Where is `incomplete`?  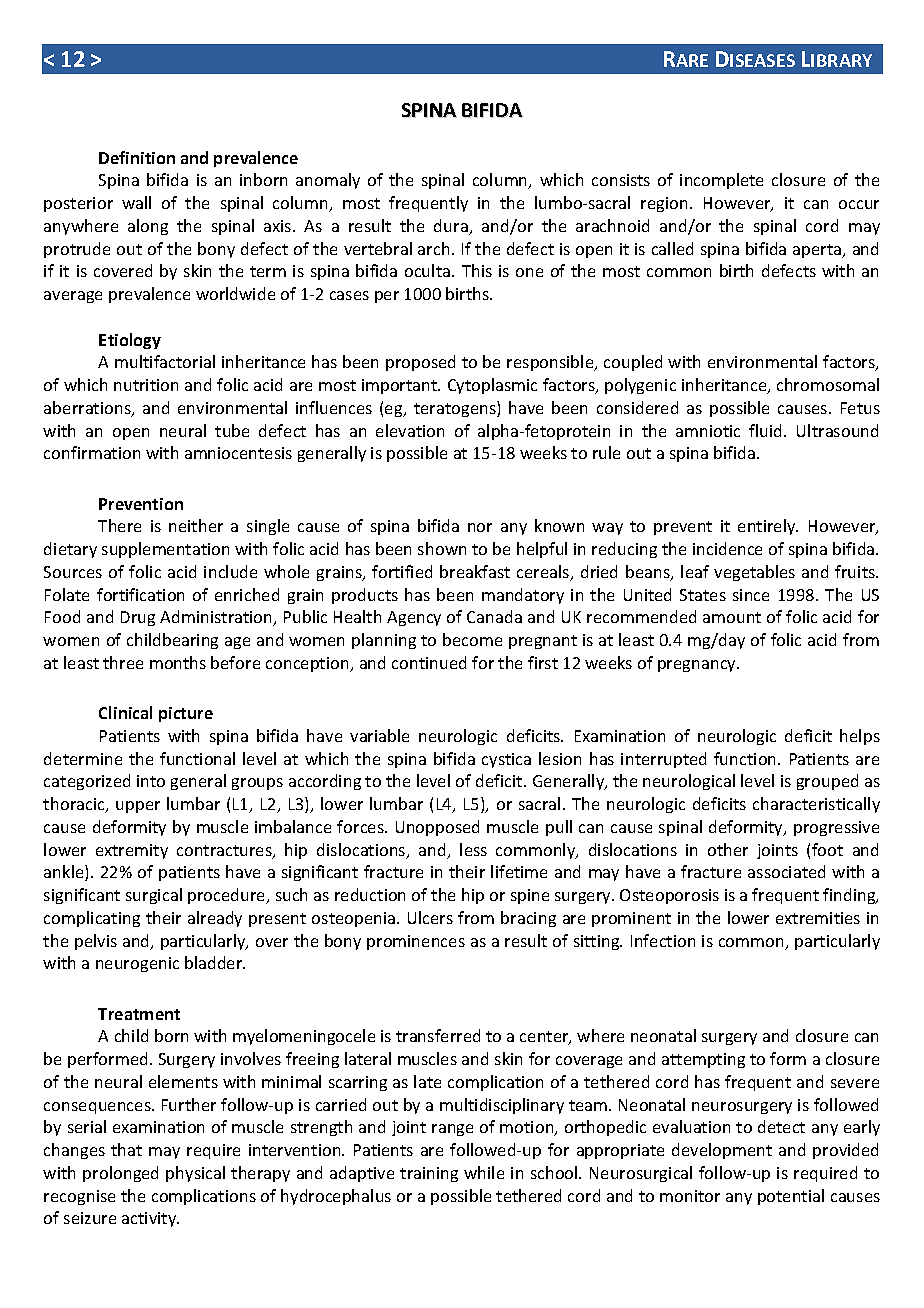
incomplete is located at coordinates (721, 181).
